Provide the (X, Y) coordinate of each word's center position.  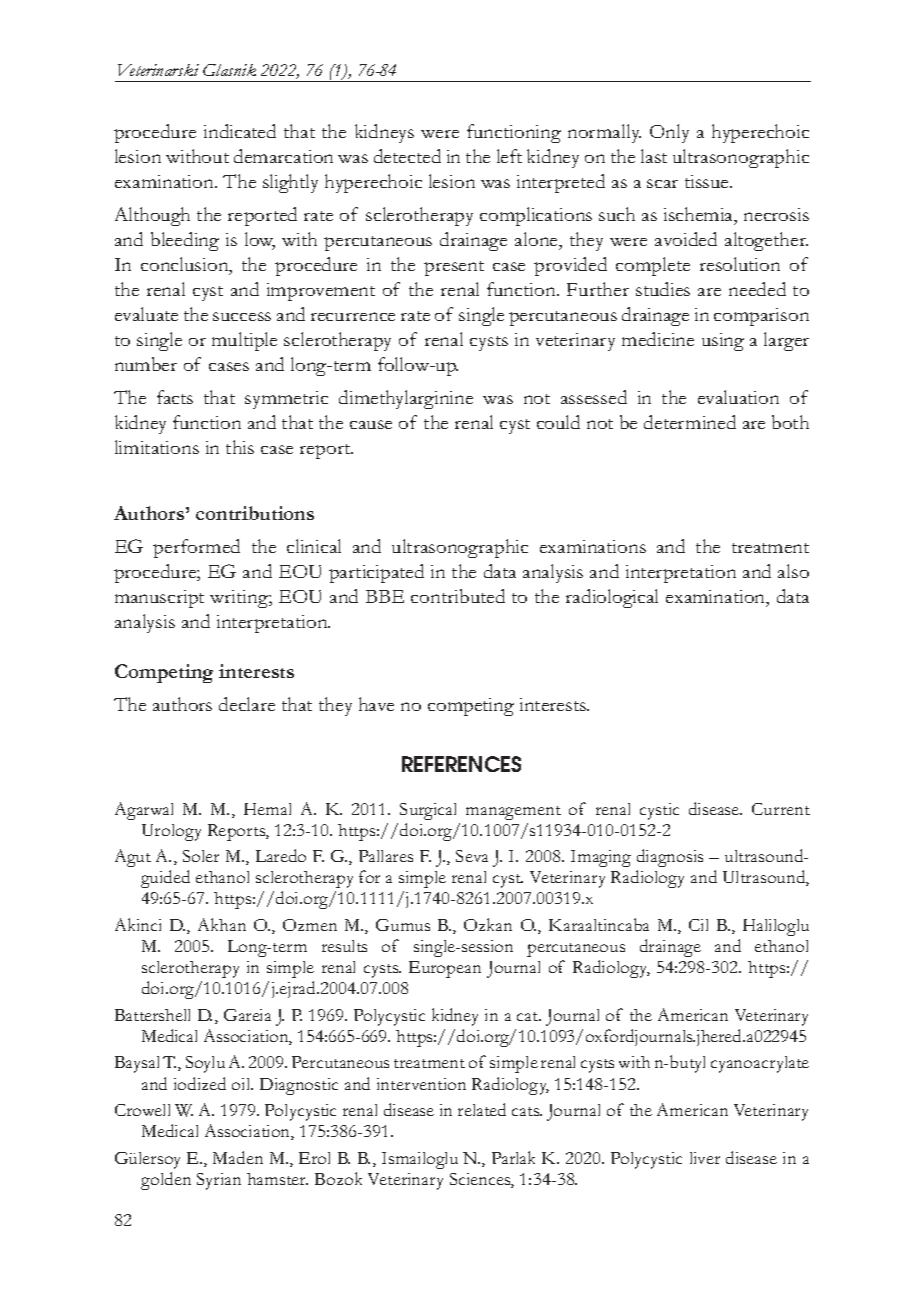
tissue (708, 181)
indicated (240, 131)
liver (705, 1158)
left (509, 156)
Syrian (219, 1181)
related (482, 1109)
